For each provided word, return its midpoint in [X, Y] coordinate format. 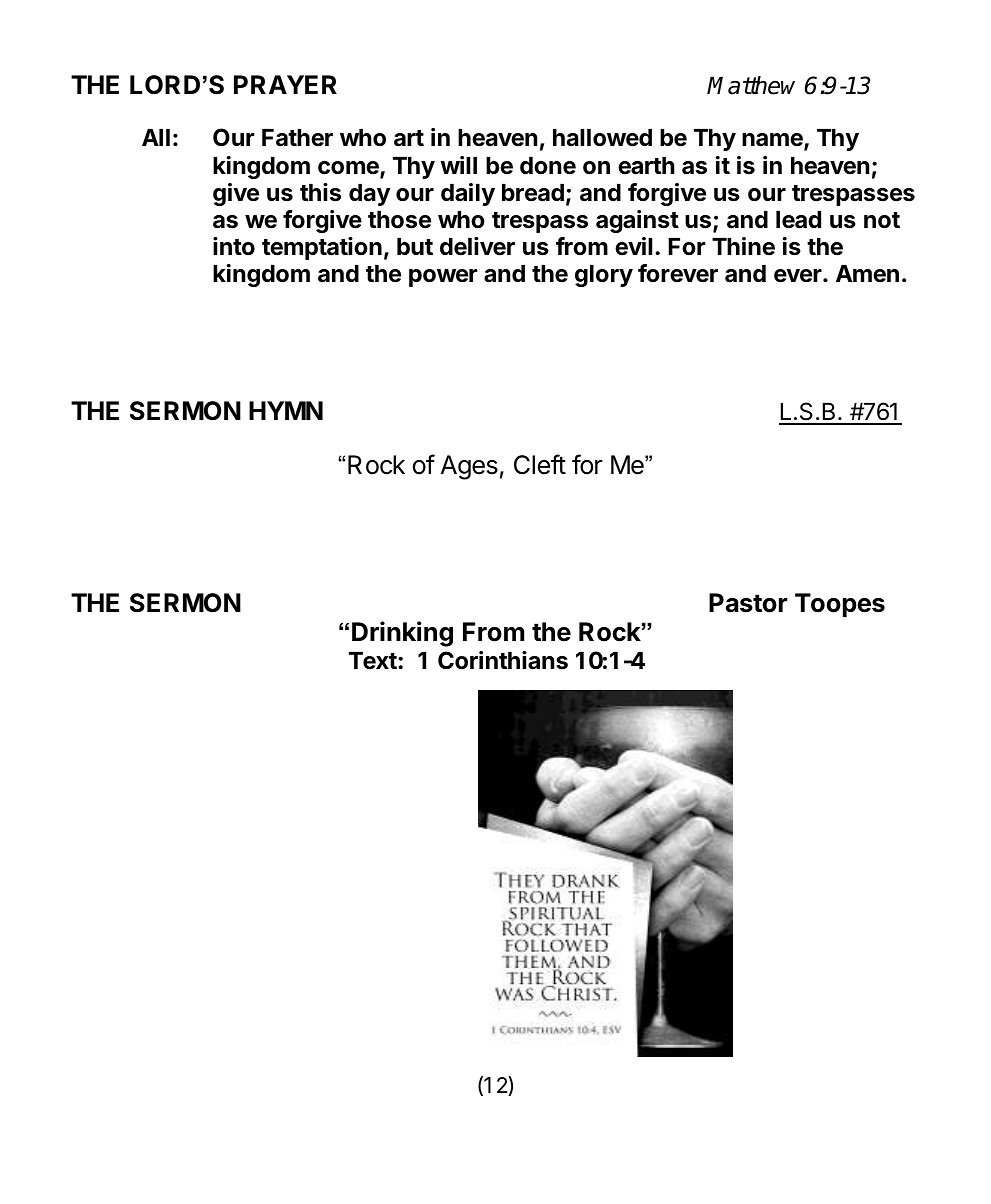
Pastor [748, 603]
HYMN [286, 410]
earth [646, 166]
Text [374, 661]
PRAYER [285, 84]
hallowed [602, 138]
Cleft [540, 464]
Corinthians [503, 660]
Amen [867, 274]
